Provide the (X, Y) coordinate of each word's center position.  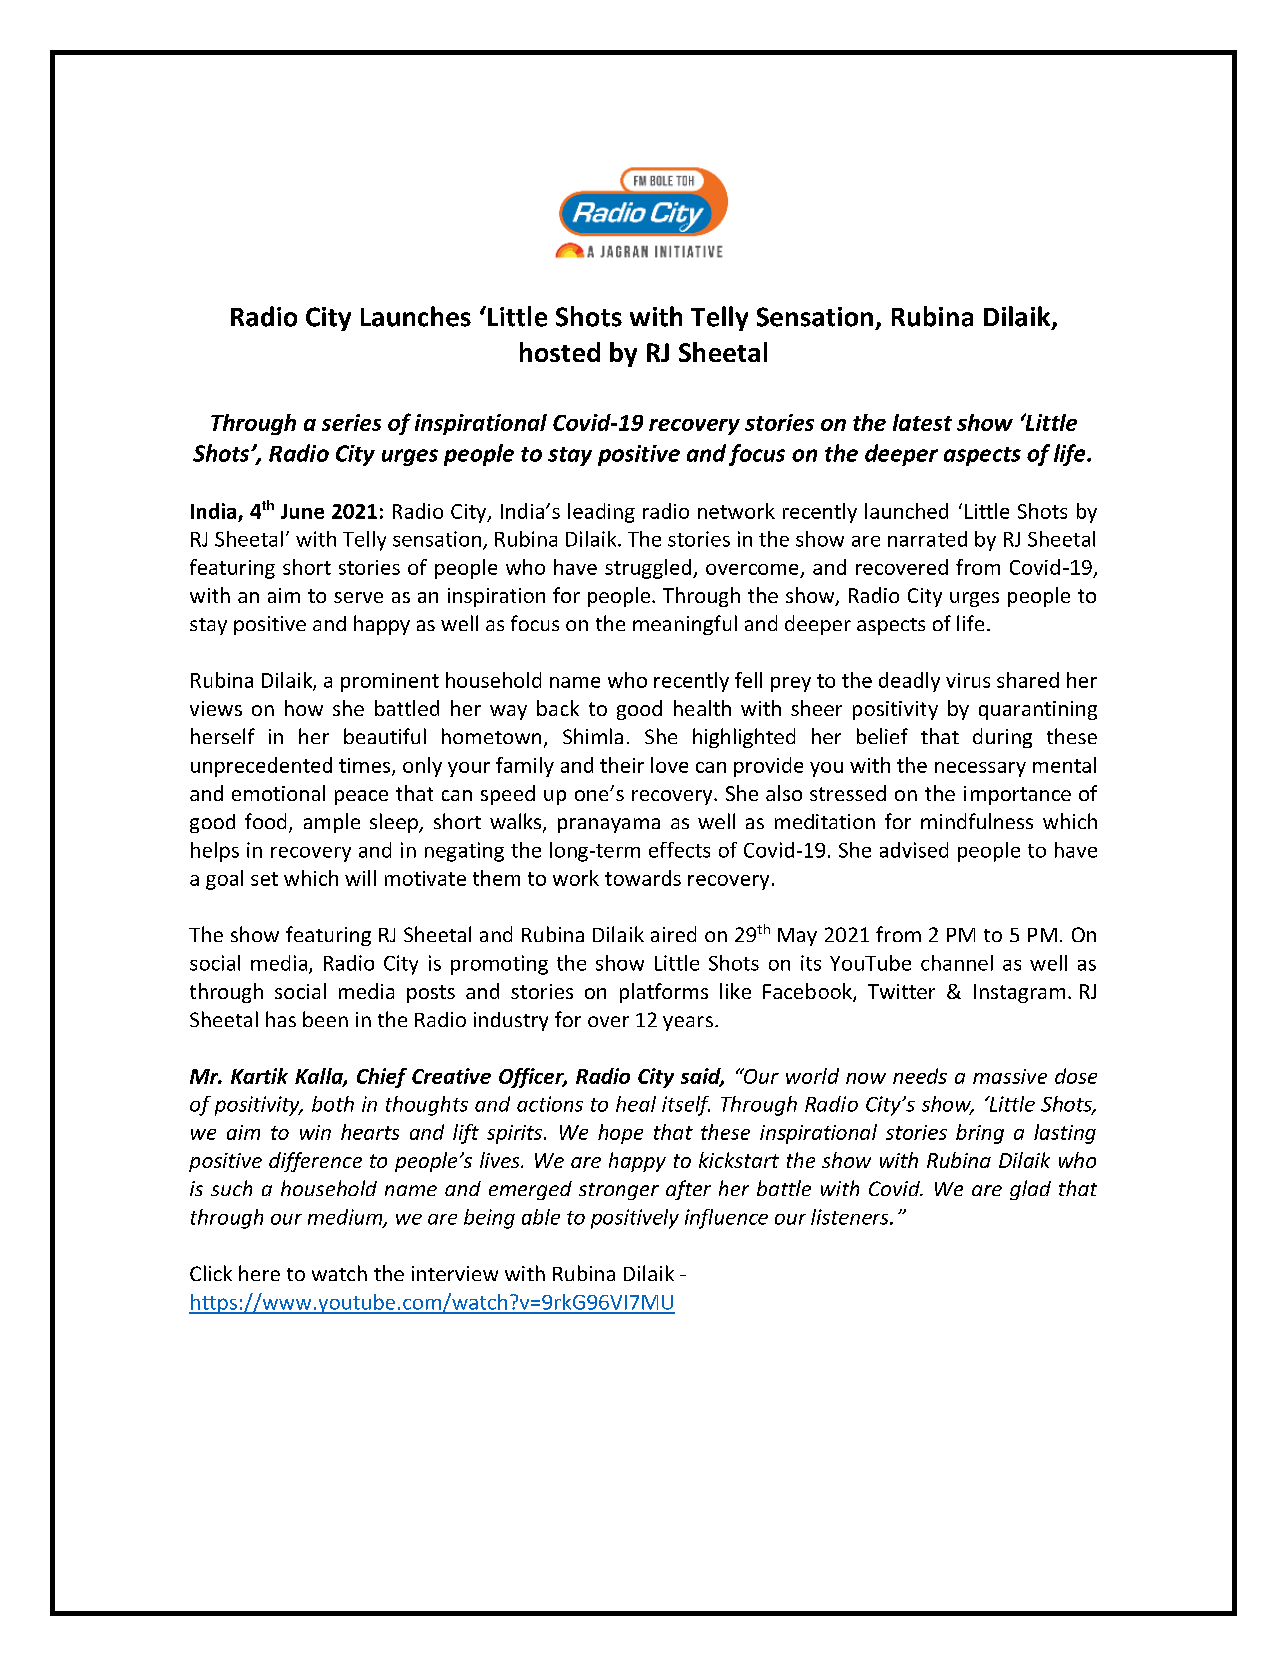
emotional (278, 793)
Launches (416, 316)
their (622, 765)
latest (922, 422)
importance (1017, 795)
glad (1030, 1190)
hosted (560, 352)
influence (726, 1219)
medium (346, 1218)
